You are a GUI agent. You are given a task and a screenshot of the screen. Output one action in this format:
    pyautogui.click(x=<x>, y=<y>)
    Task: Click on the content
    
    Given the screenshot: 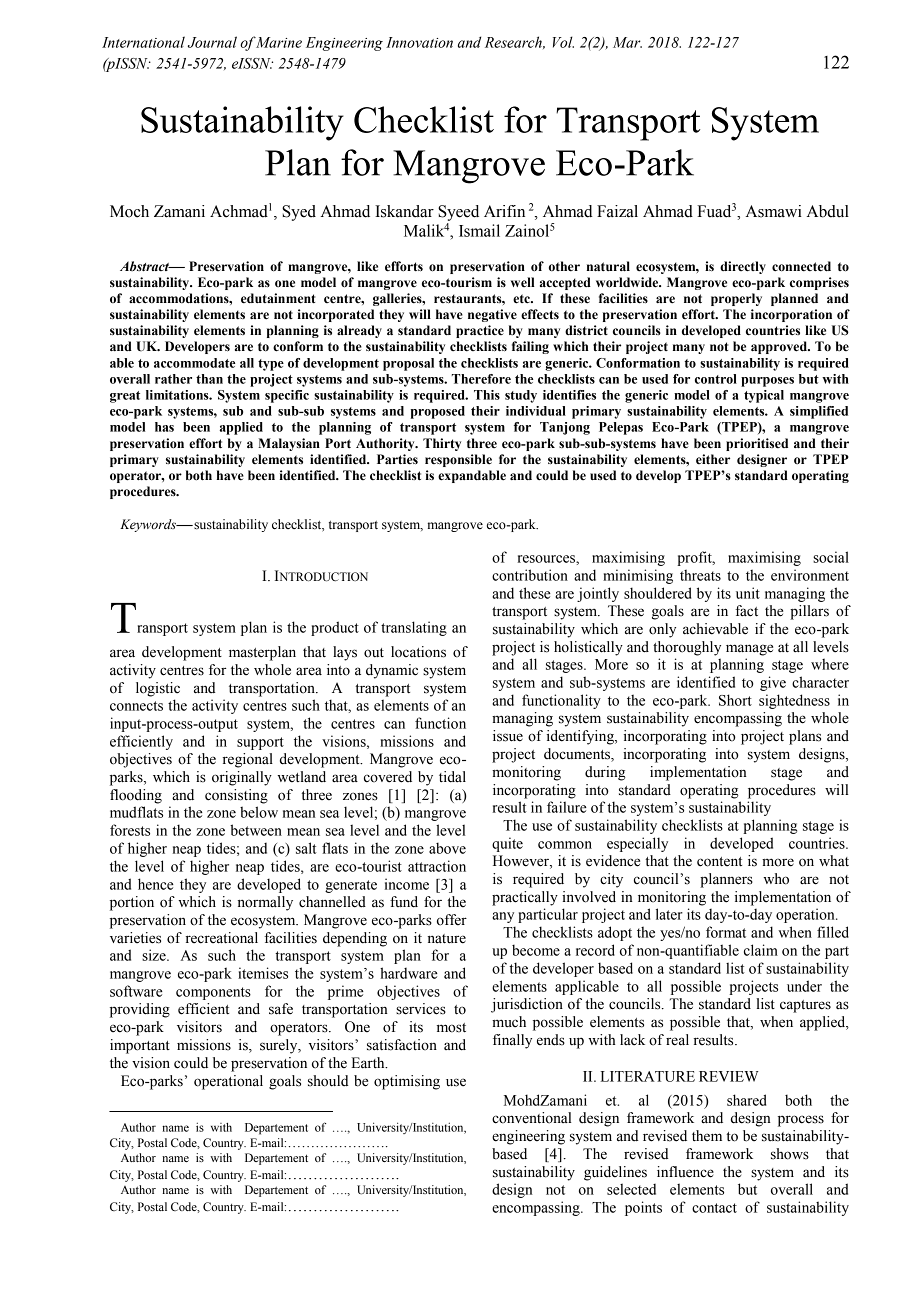 What is the action you would take?
    pyautogui.click(x=719, y=862)
